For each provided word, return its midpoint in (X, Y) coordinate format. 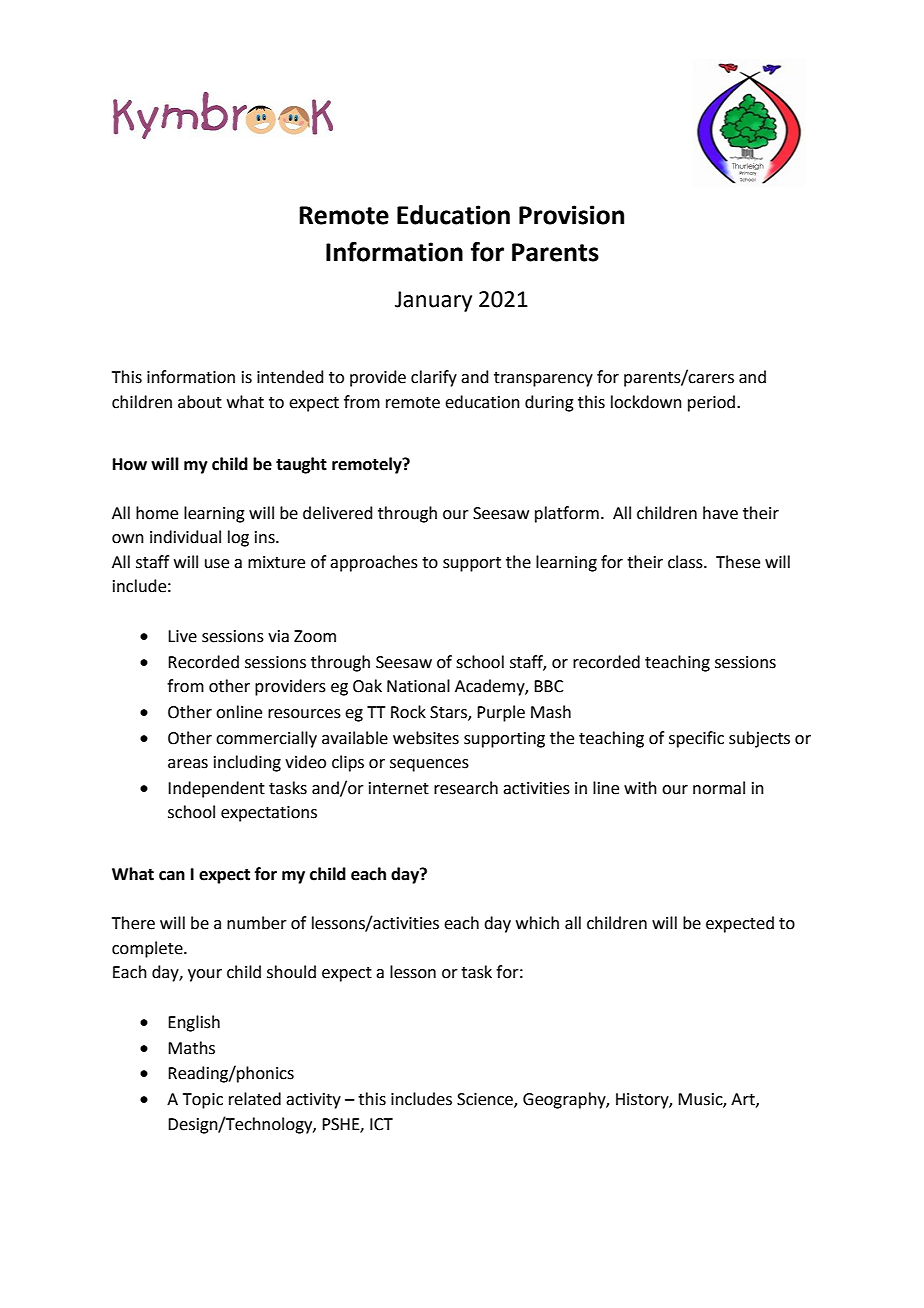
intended (290, 377)
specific (696, 739)
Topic (203, 1101)
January (433, 301)
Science (486, 1100)
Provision (571, 215)
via (278, 636)
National (418, 686)
